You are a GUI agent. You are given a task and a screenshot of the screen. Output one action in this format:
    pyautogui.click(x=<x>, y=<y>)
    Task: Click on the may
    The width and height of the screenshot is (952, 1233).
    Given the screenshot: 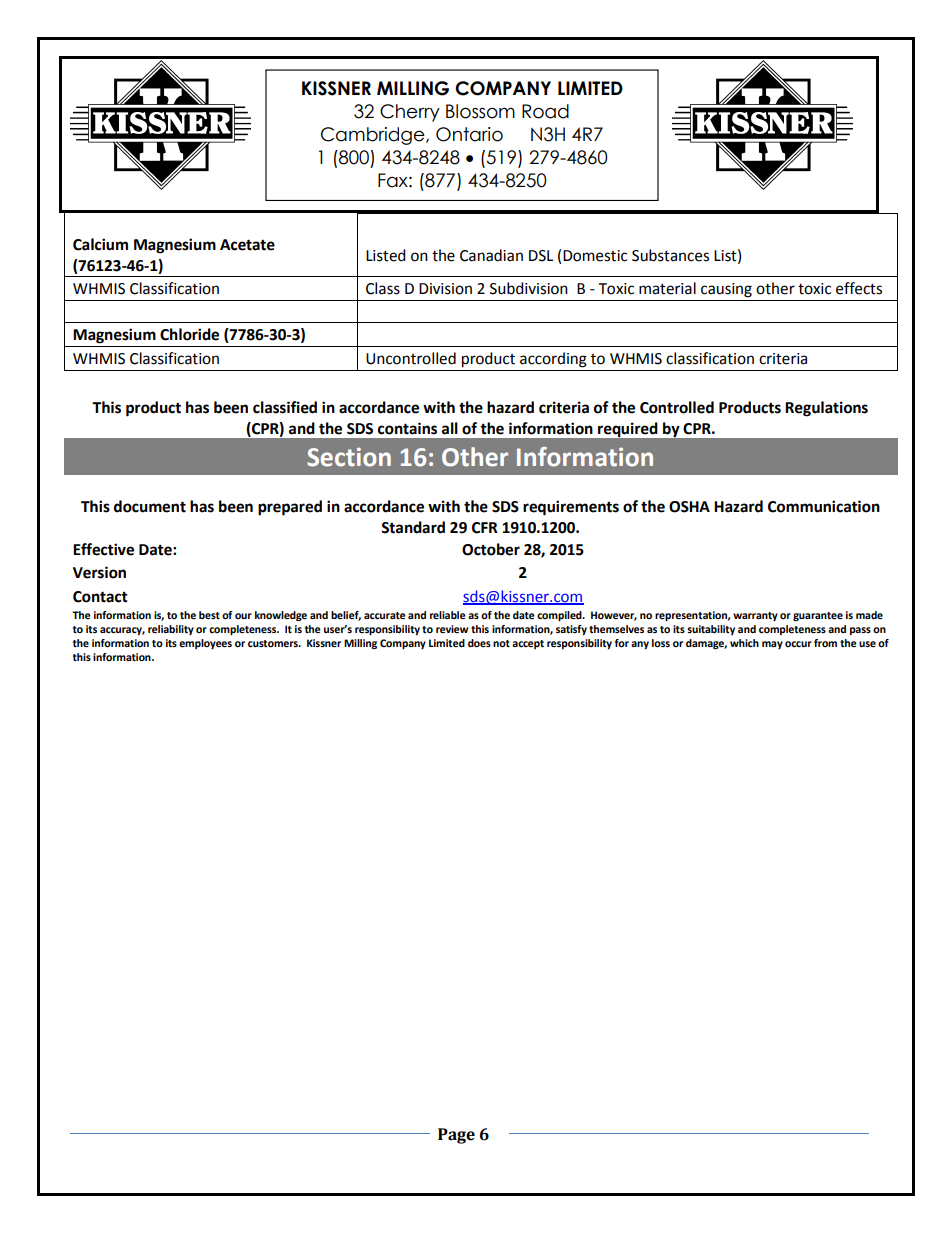 What is the action you would take?
    pyautogui.click(x=772, y=645)
